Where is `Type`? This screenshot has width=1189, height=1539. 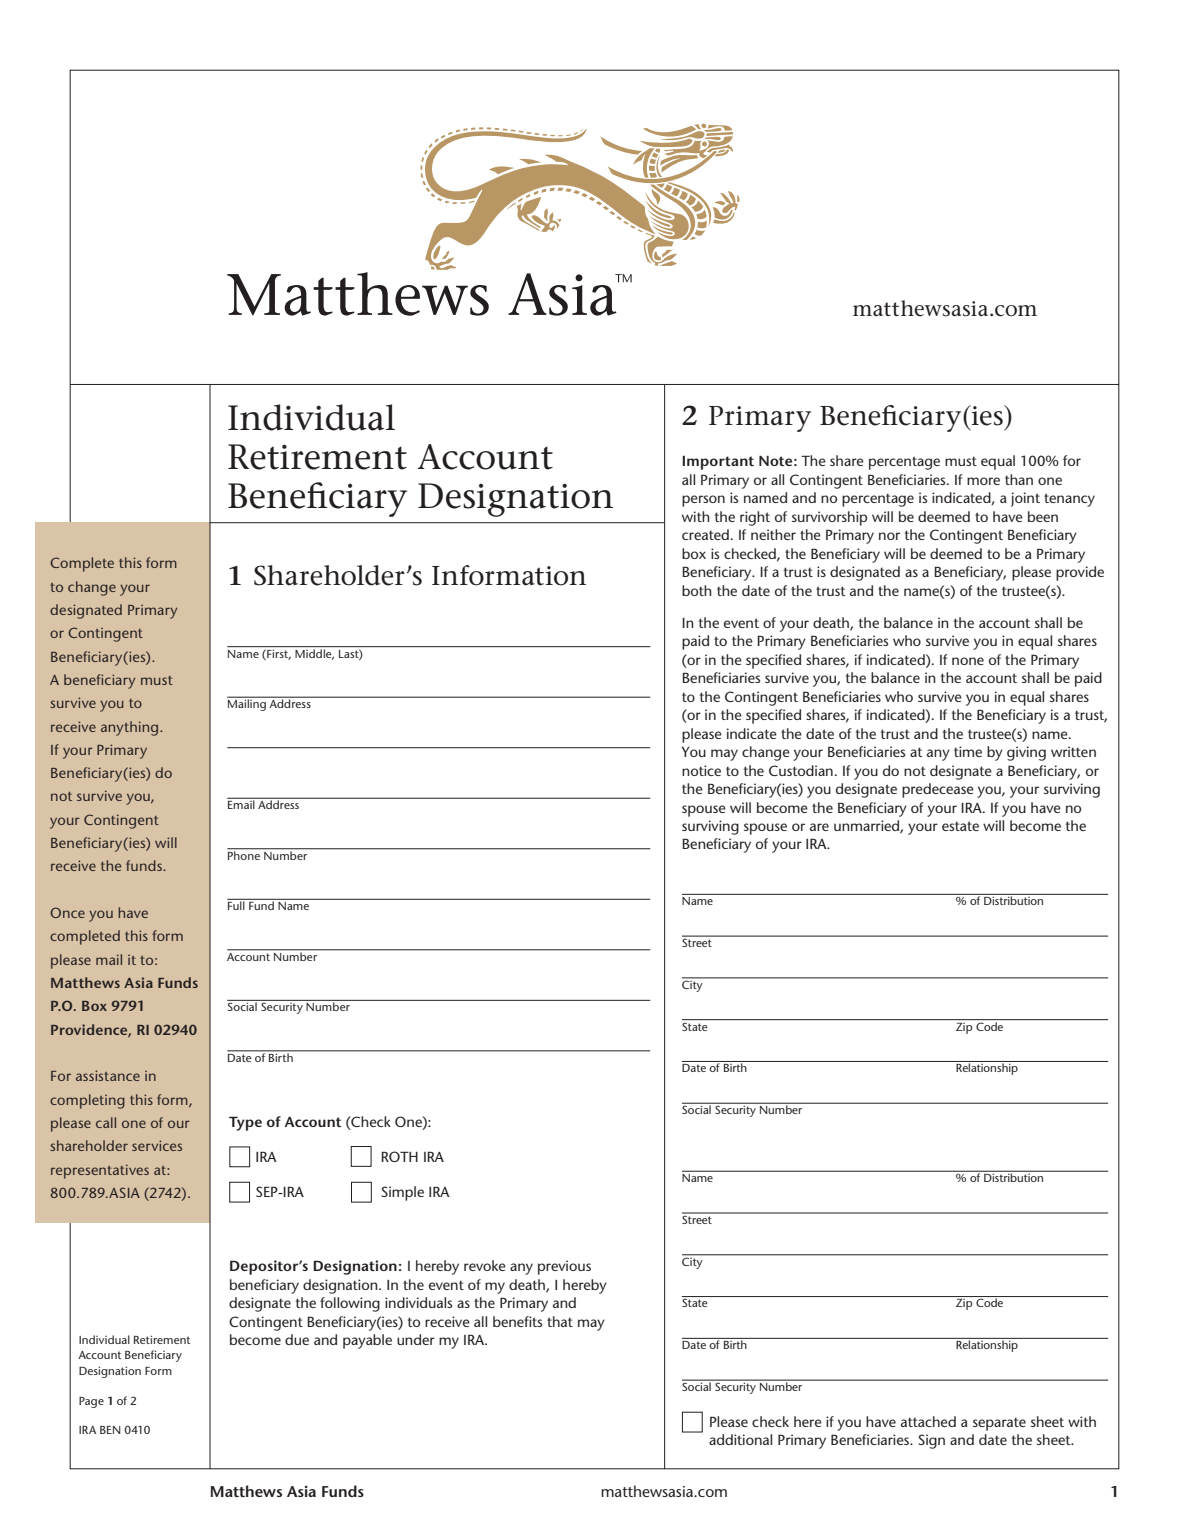
Type is located at coordinates (245, 1123).
